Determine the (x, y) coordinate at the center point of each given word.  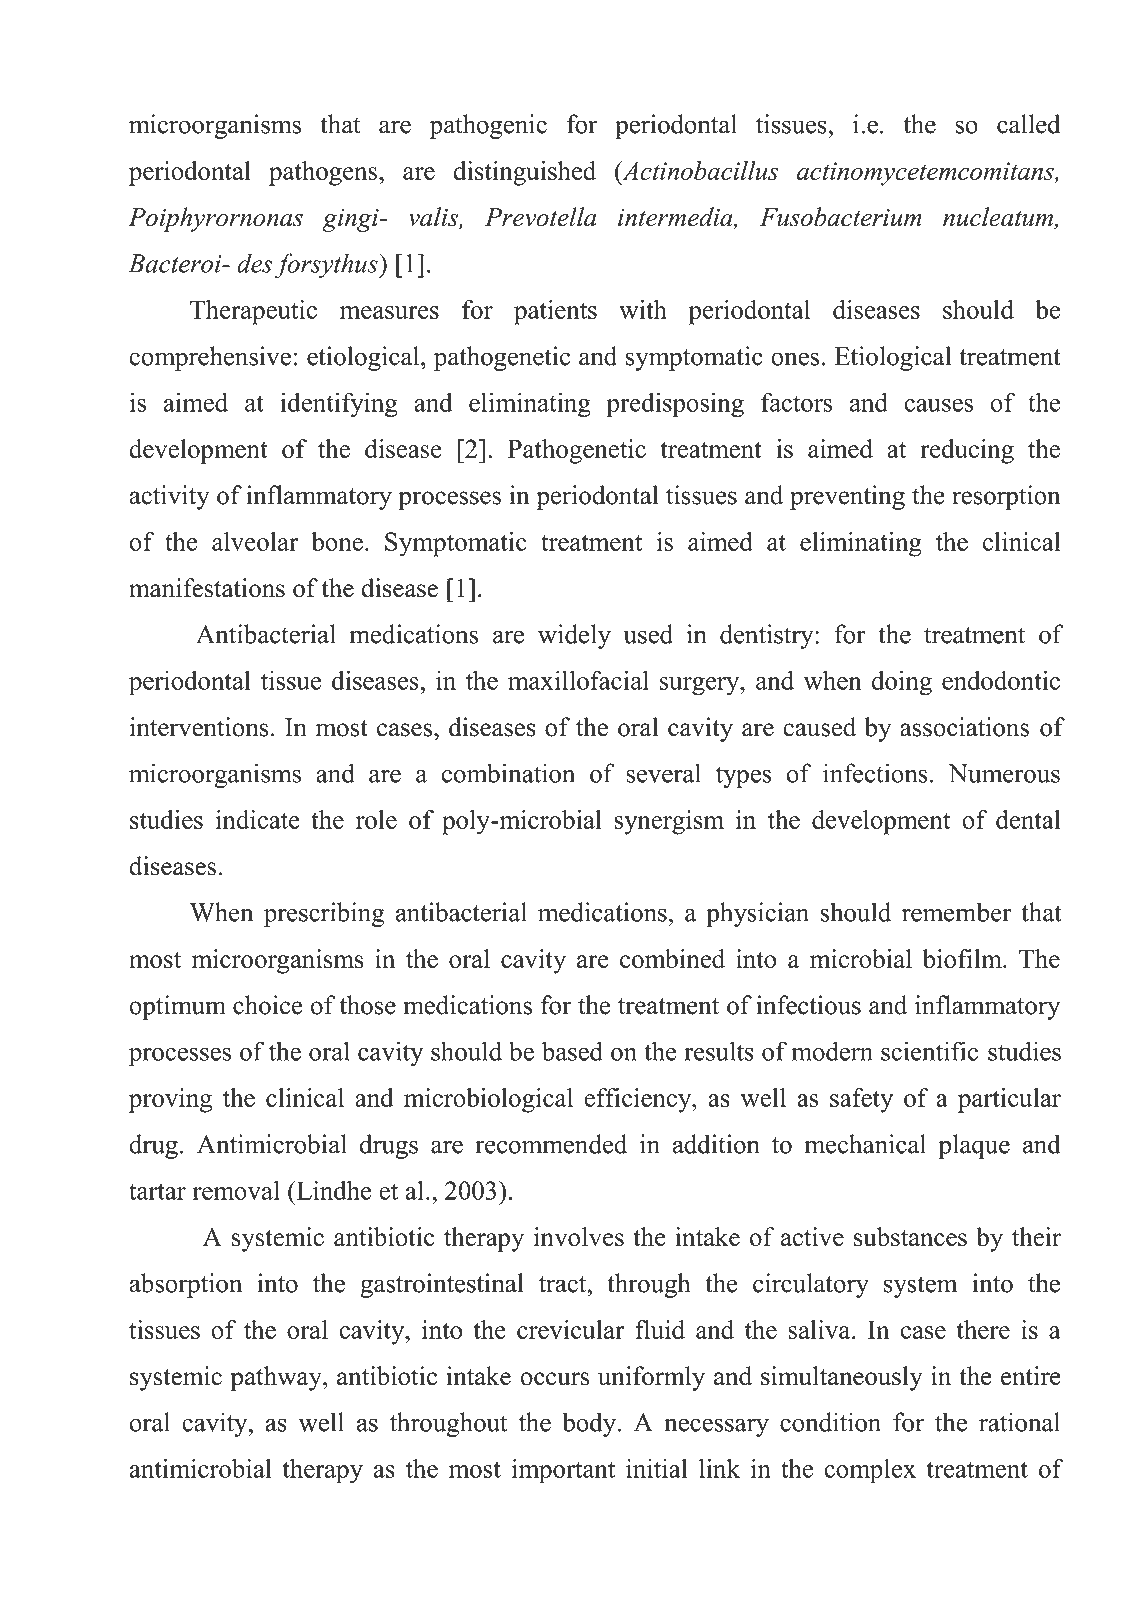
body (590, 1424)
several (663, 773)
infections (875, 773)
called (1028, 124)
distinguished (524, 173)
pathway (277, 1378)
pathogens (323, 173)
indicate (258, 819)
